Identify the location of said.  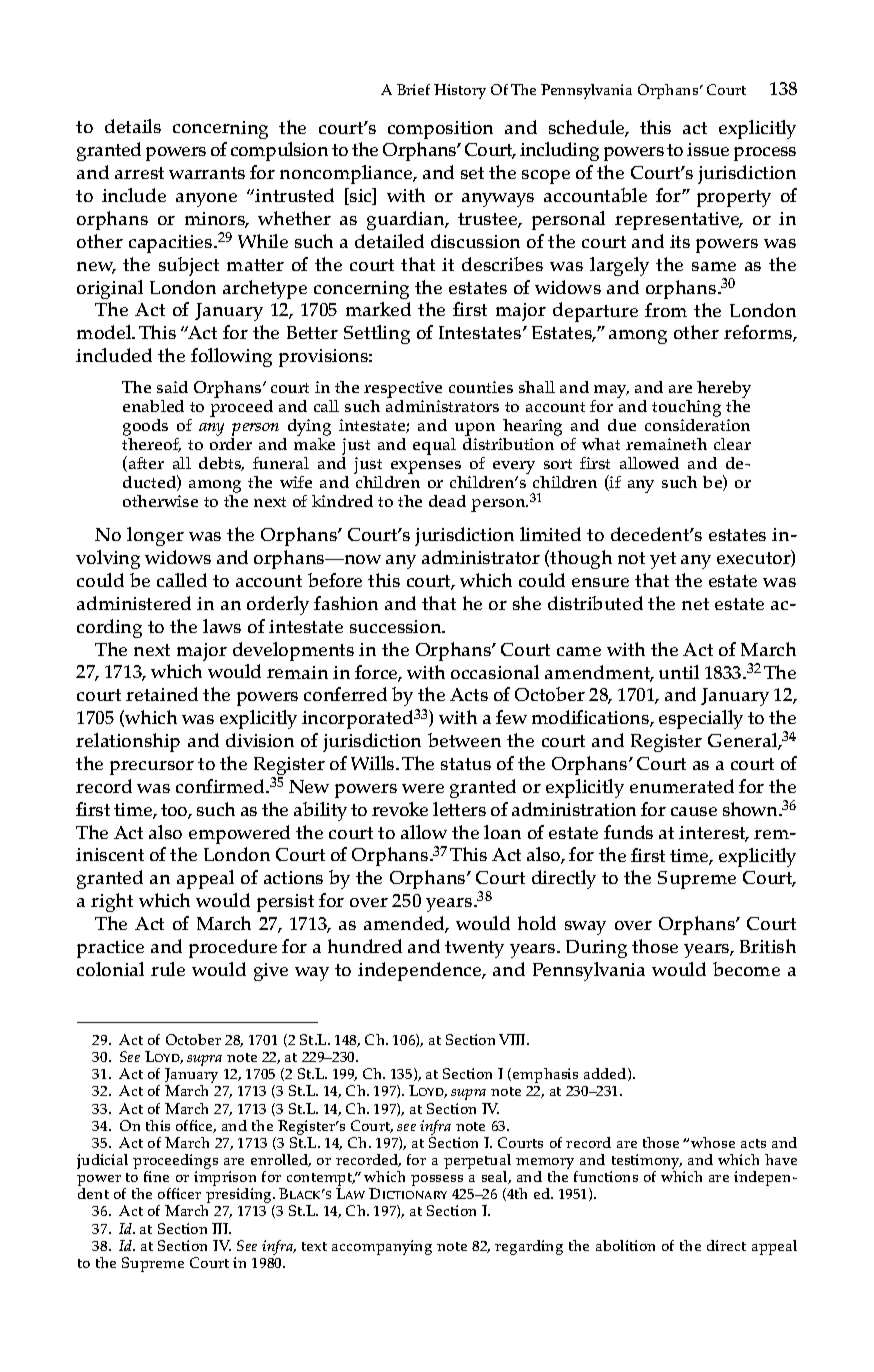
(172, 387).
